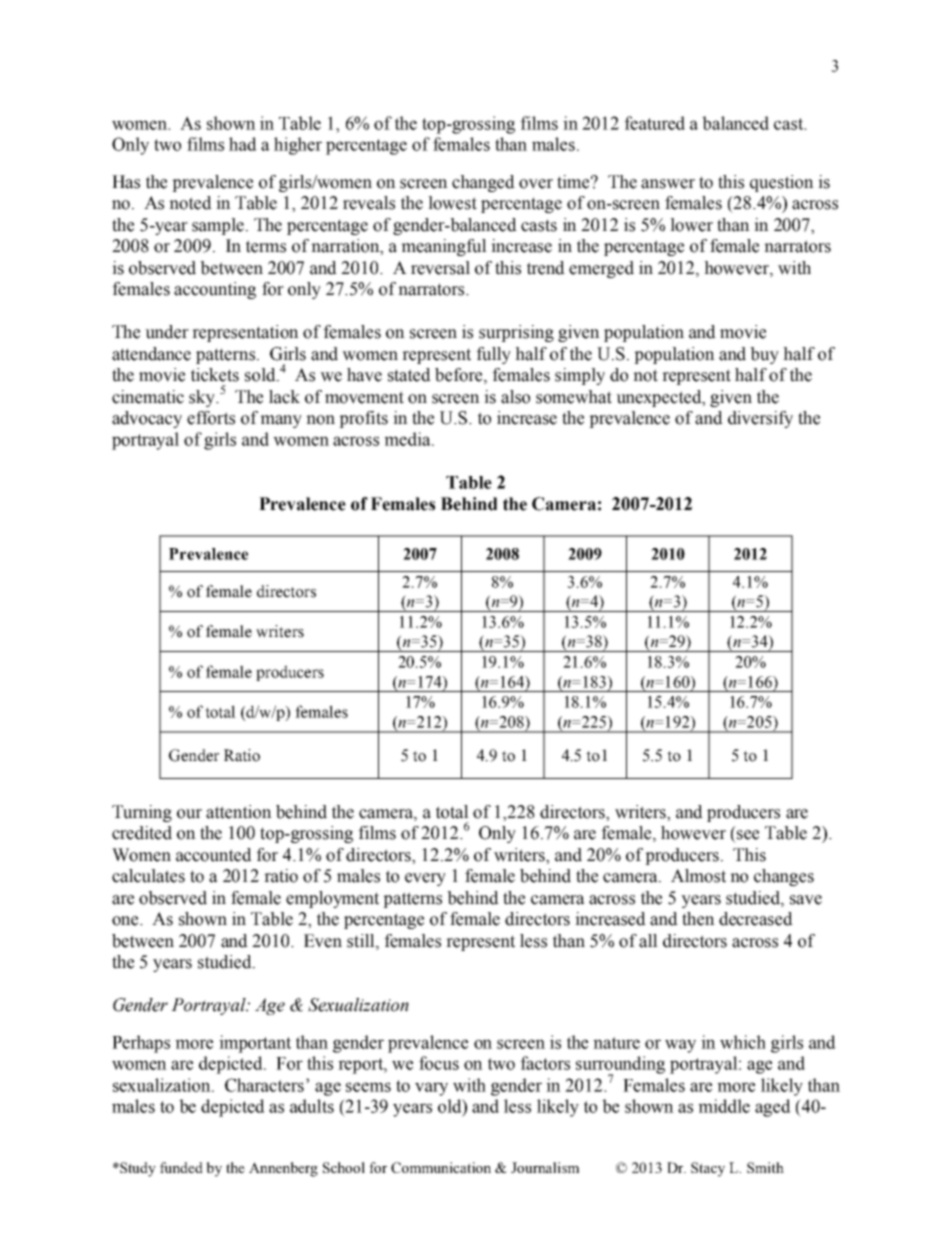 This screenshot has width=952, height=1233. I want to click on funded, so click(181, 1167).
